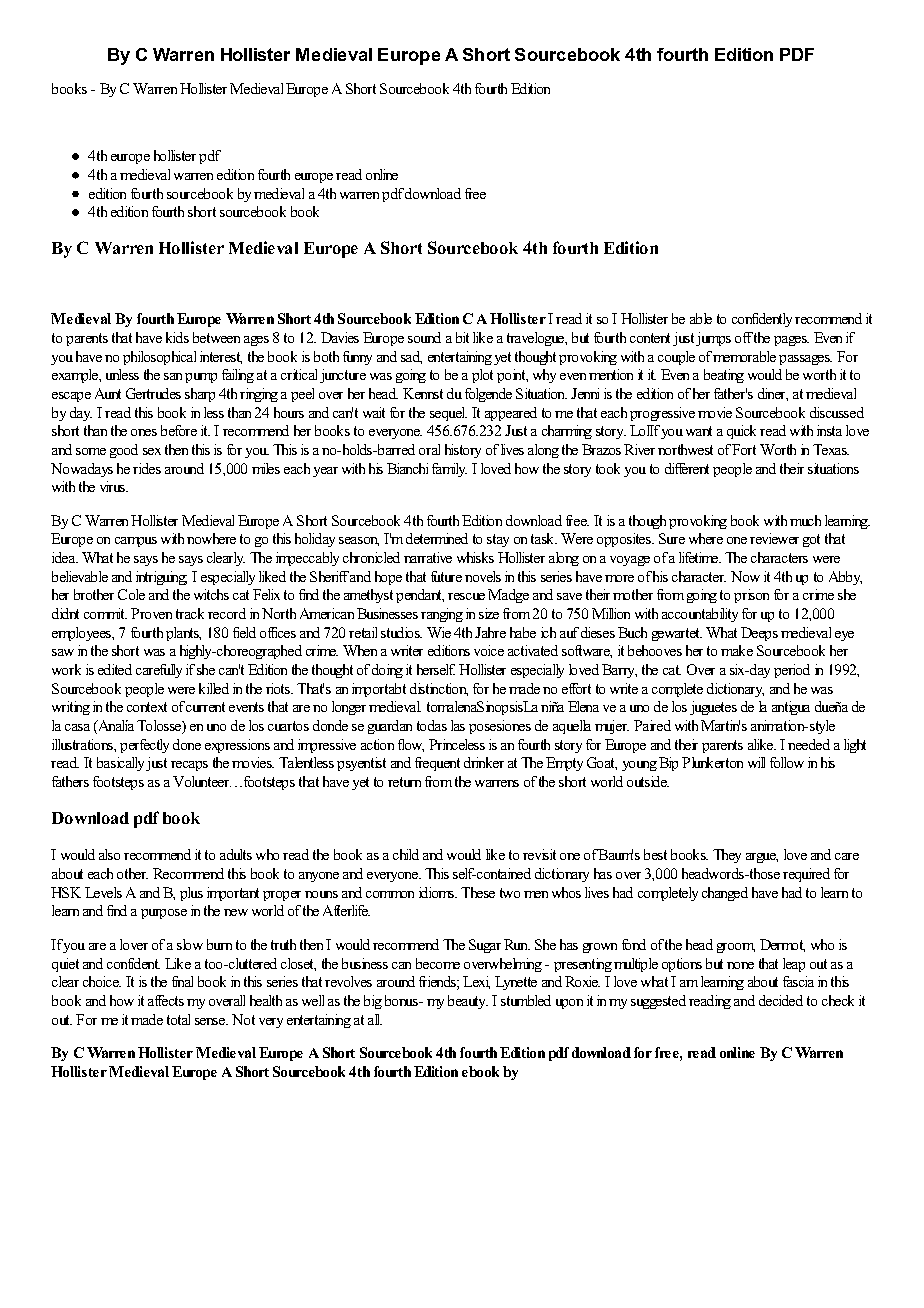  What do you see at coordinates (539, 854) in the image?
I see `revisit` at bounding box center [539, 854].
